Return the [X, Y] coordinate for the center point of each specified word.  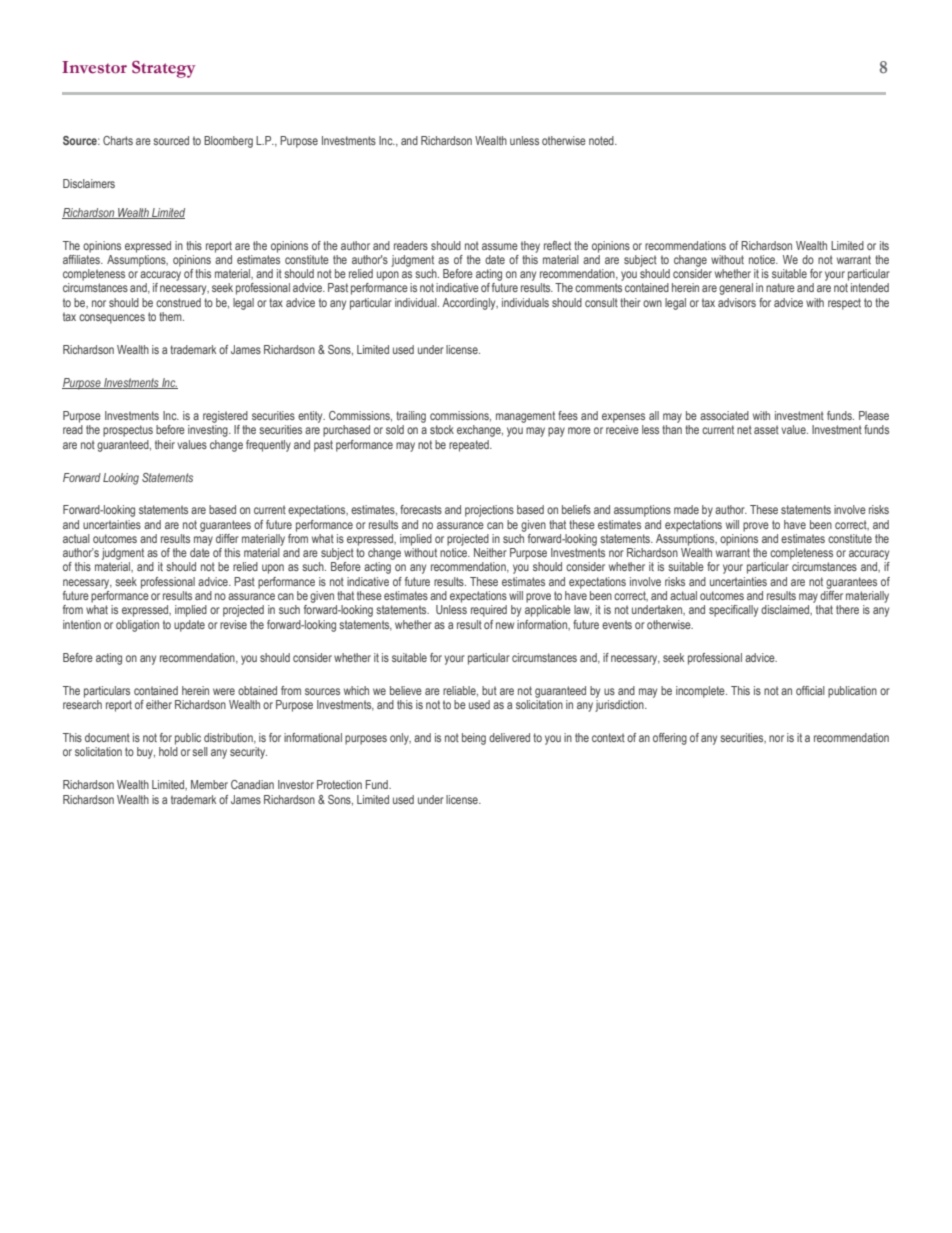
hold [168, 751]
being [474, 739]
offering [670, 739]
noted [602, 140]
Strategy [164, 69]
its [884, 245]
